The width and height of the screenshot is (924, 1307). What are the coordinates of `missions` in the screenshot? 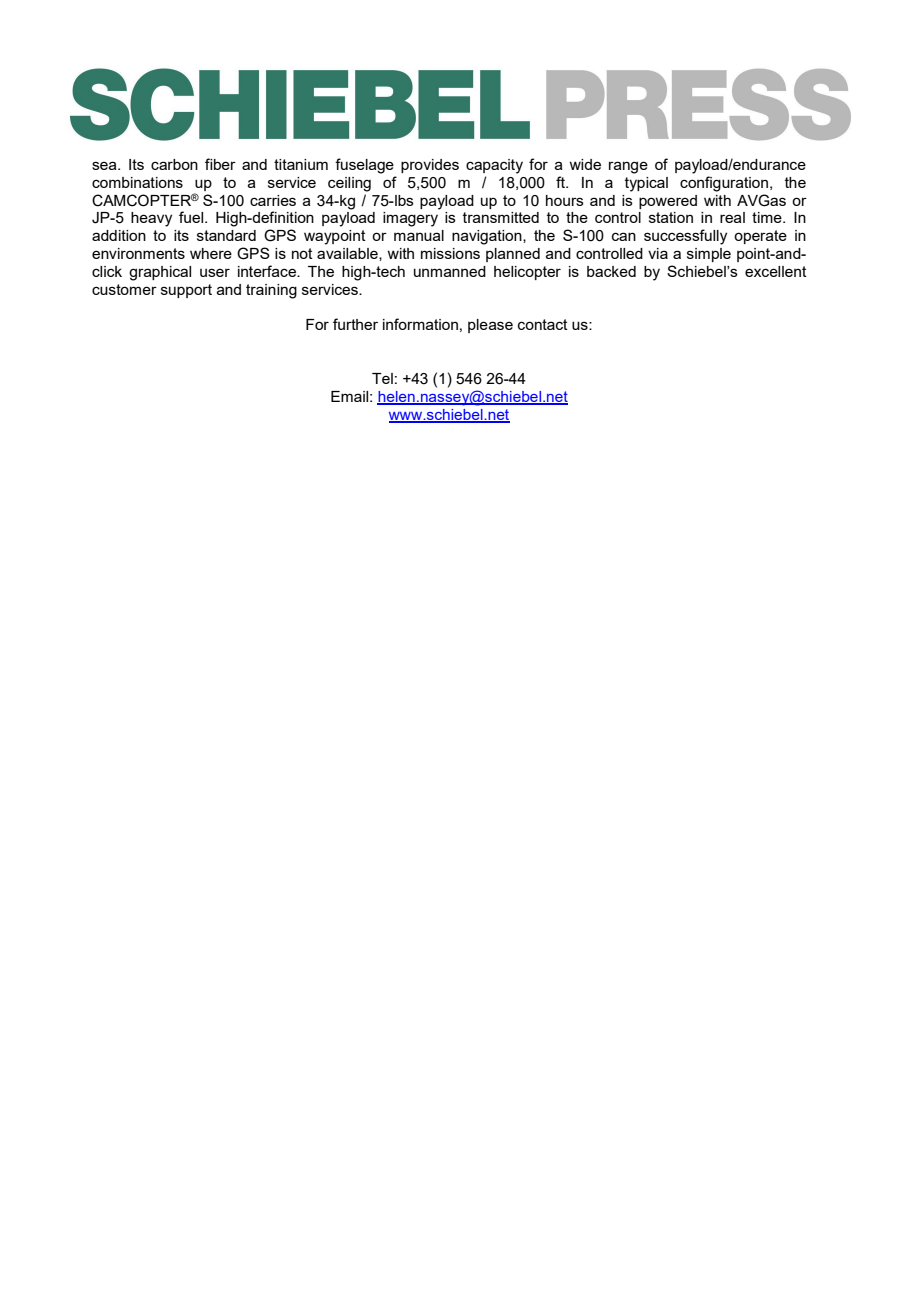 It's located at (450, 253).
